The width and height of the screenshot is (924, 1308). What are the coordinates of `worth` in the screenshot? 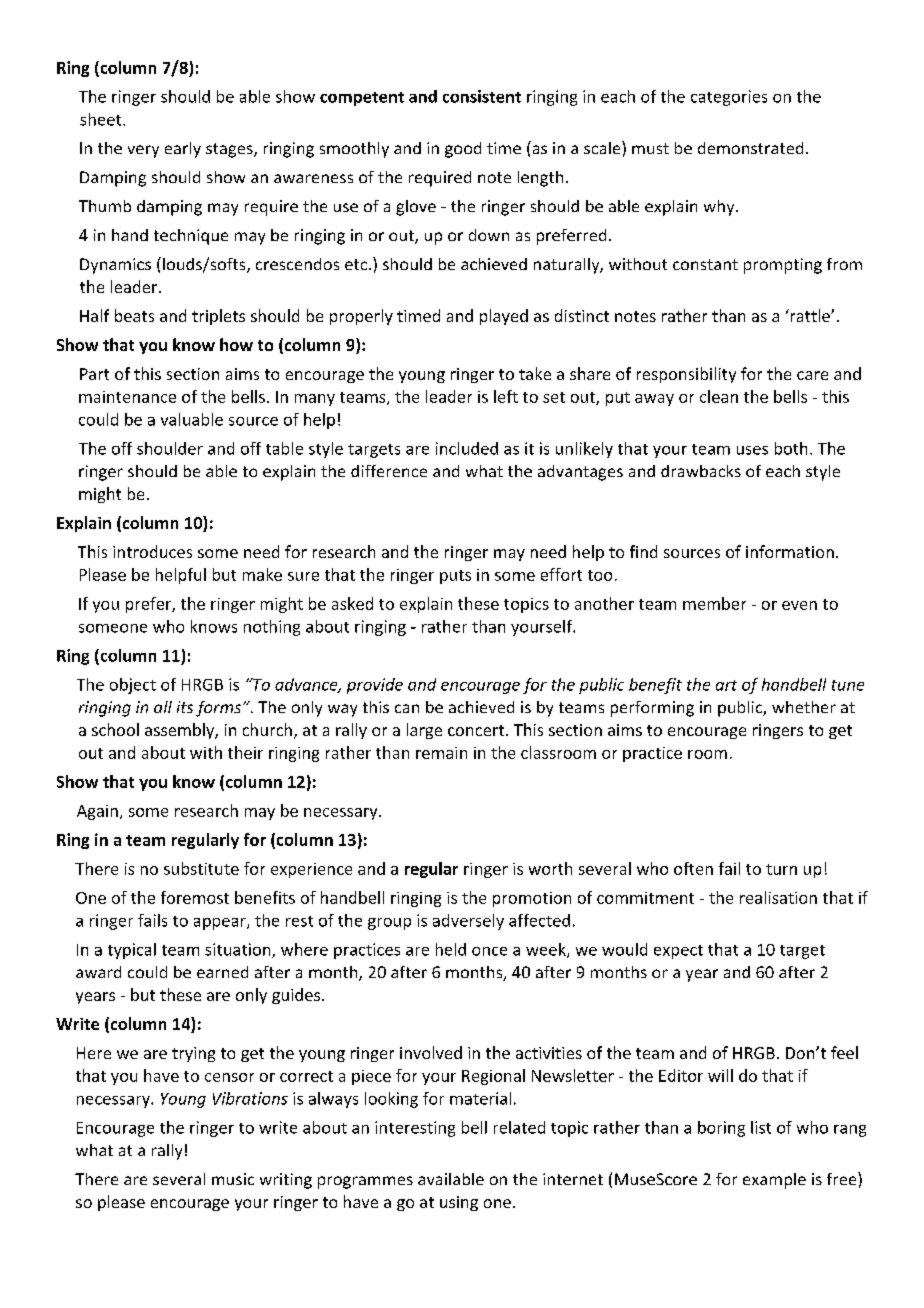 It's located at (550, 868).
